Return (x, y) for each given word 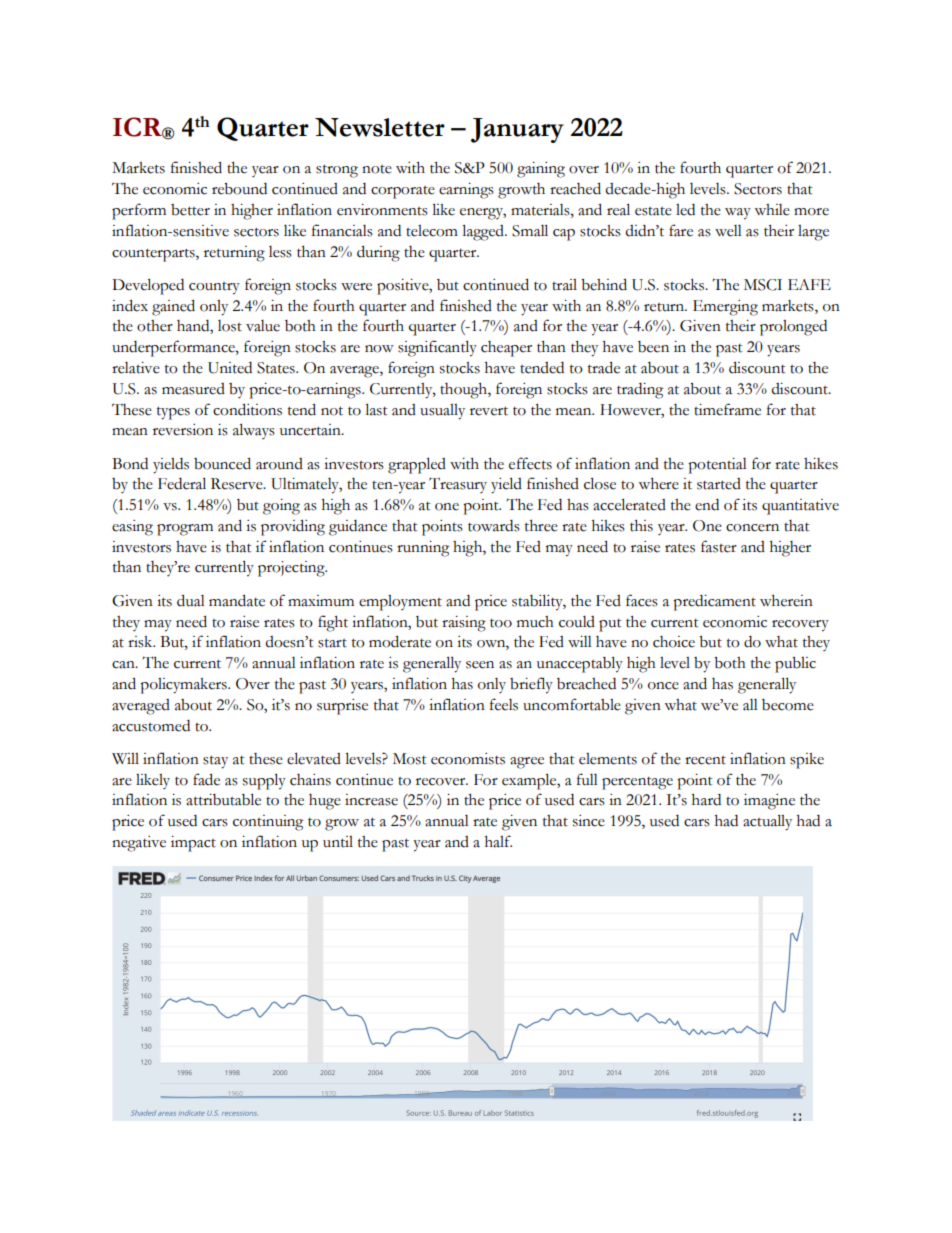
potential (717, 466)
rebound (239, 189)
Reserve (238, 484)
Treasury (458, 485)
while (772, 210)
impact (193, 844)
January (517, 130)
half (498, 841)
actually (767, 822)
